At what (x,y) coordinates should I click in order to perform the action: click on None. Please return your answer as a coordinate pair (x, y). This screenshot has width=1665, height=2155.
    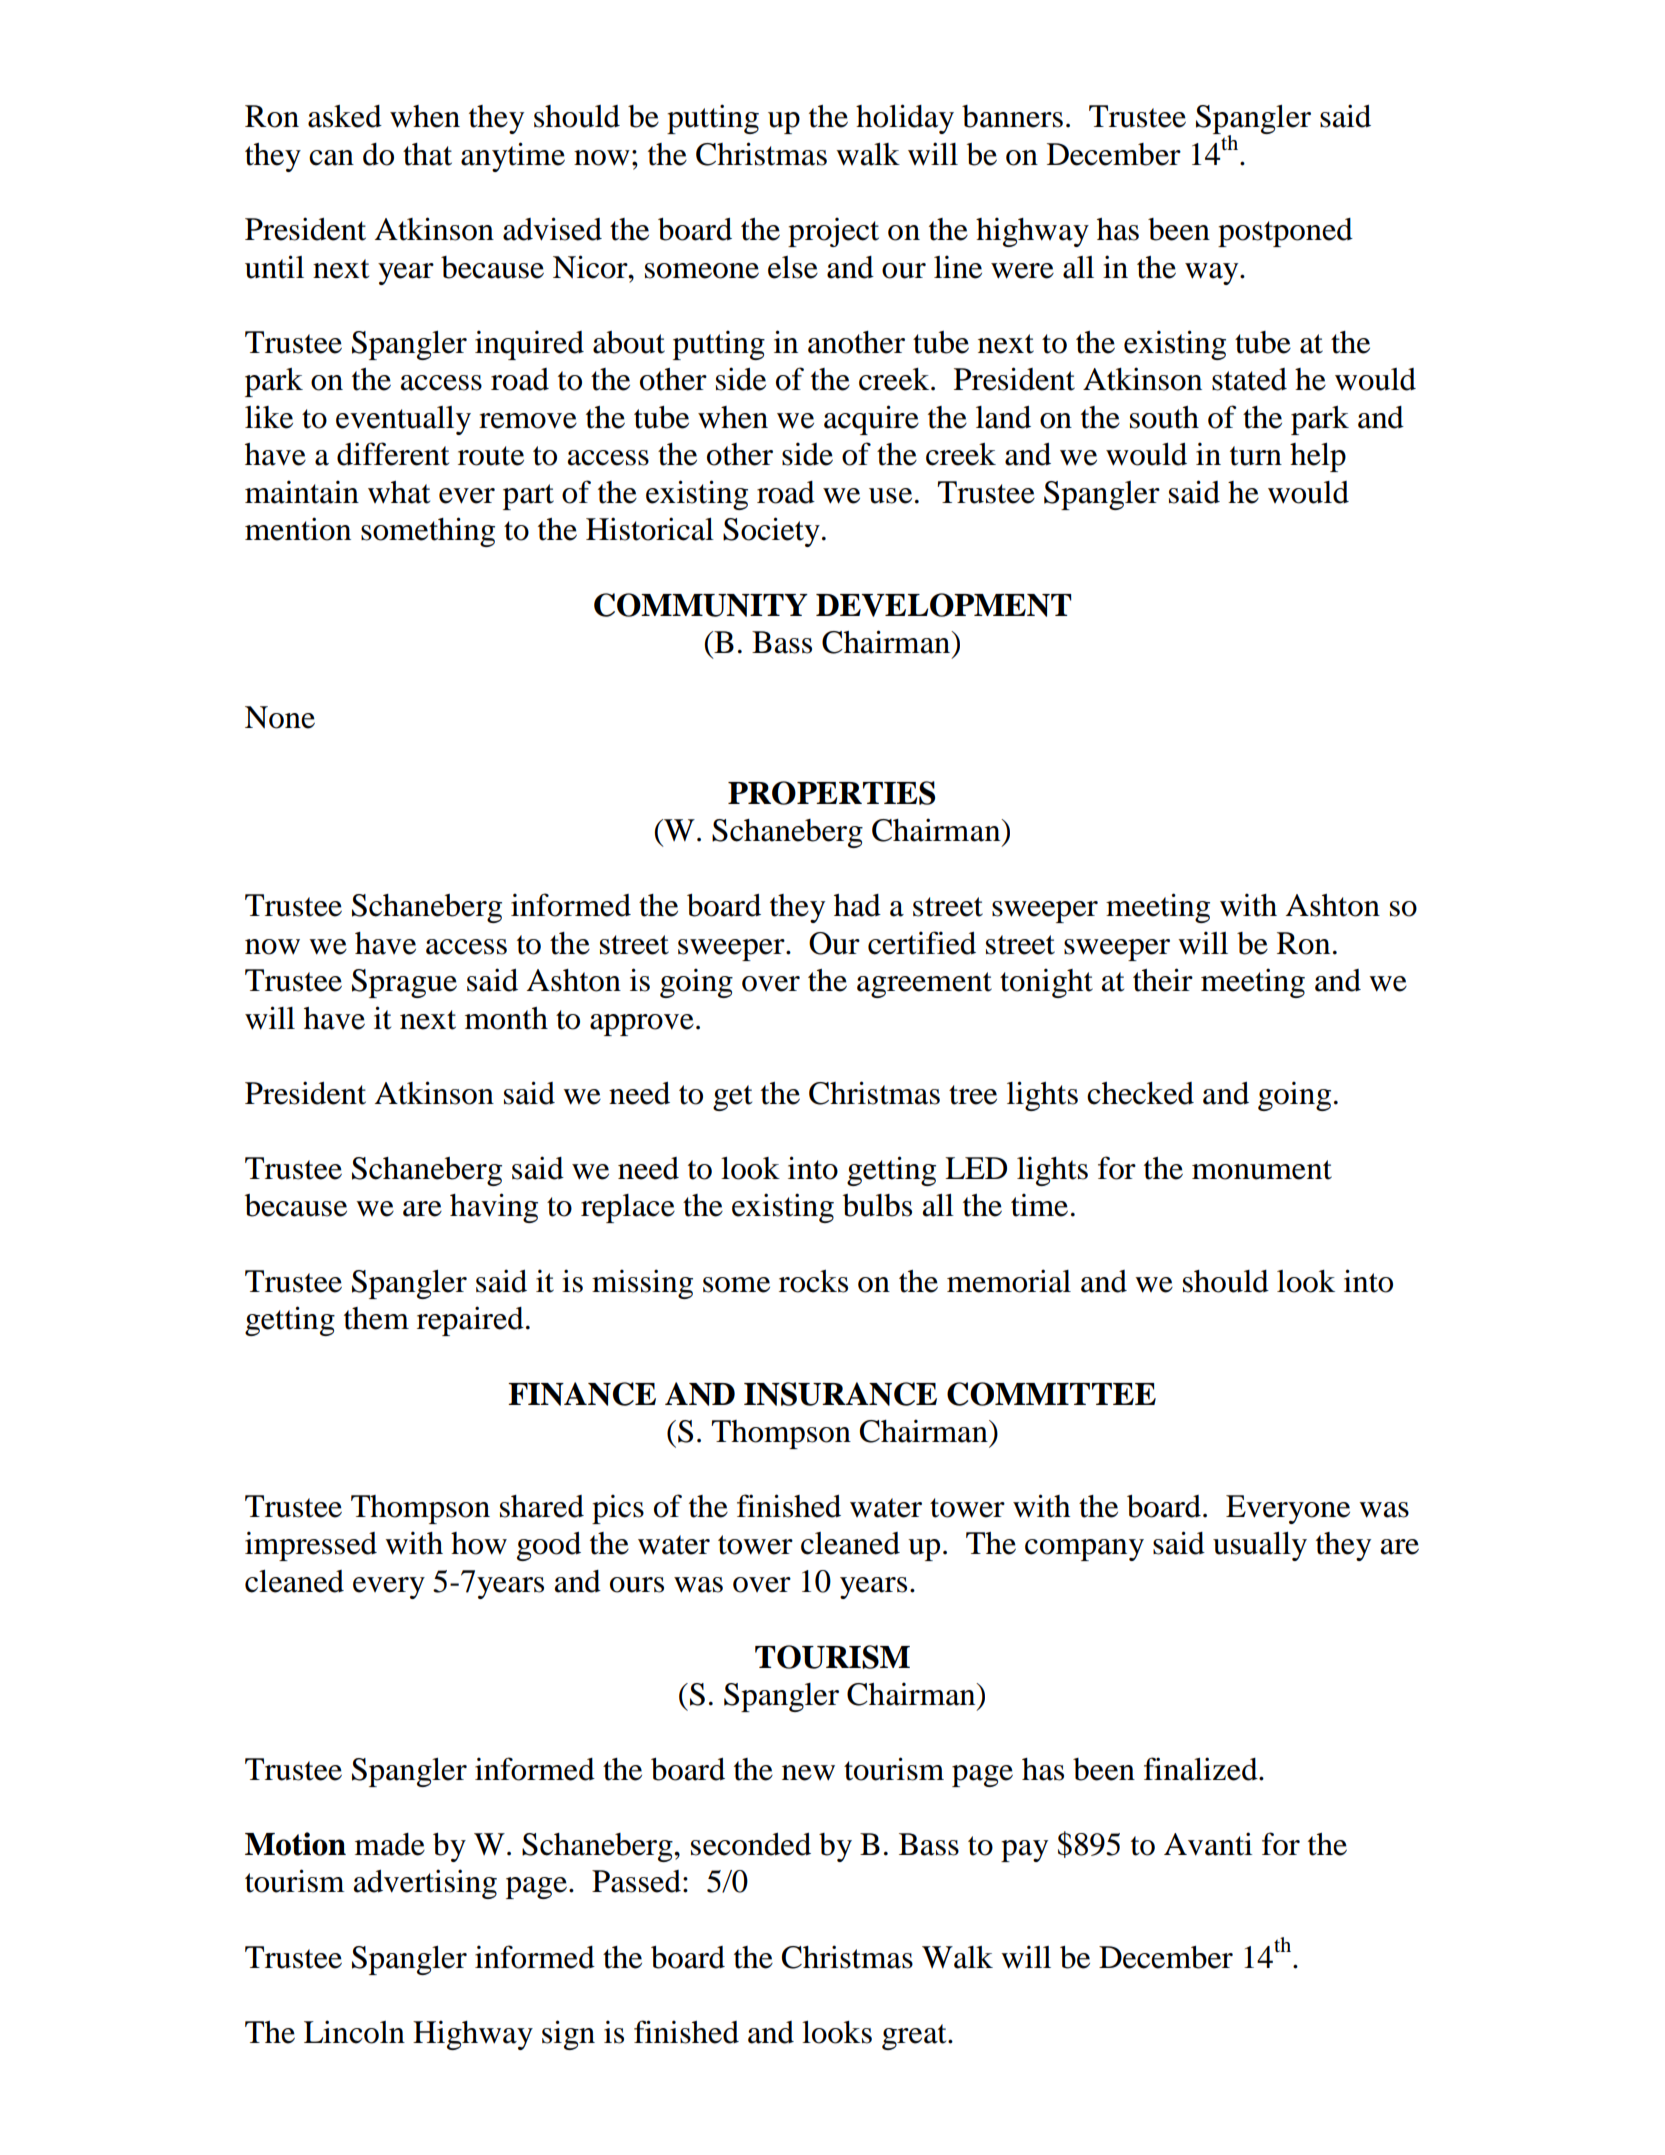
    Looking at the image, I should click on (280, 717).
